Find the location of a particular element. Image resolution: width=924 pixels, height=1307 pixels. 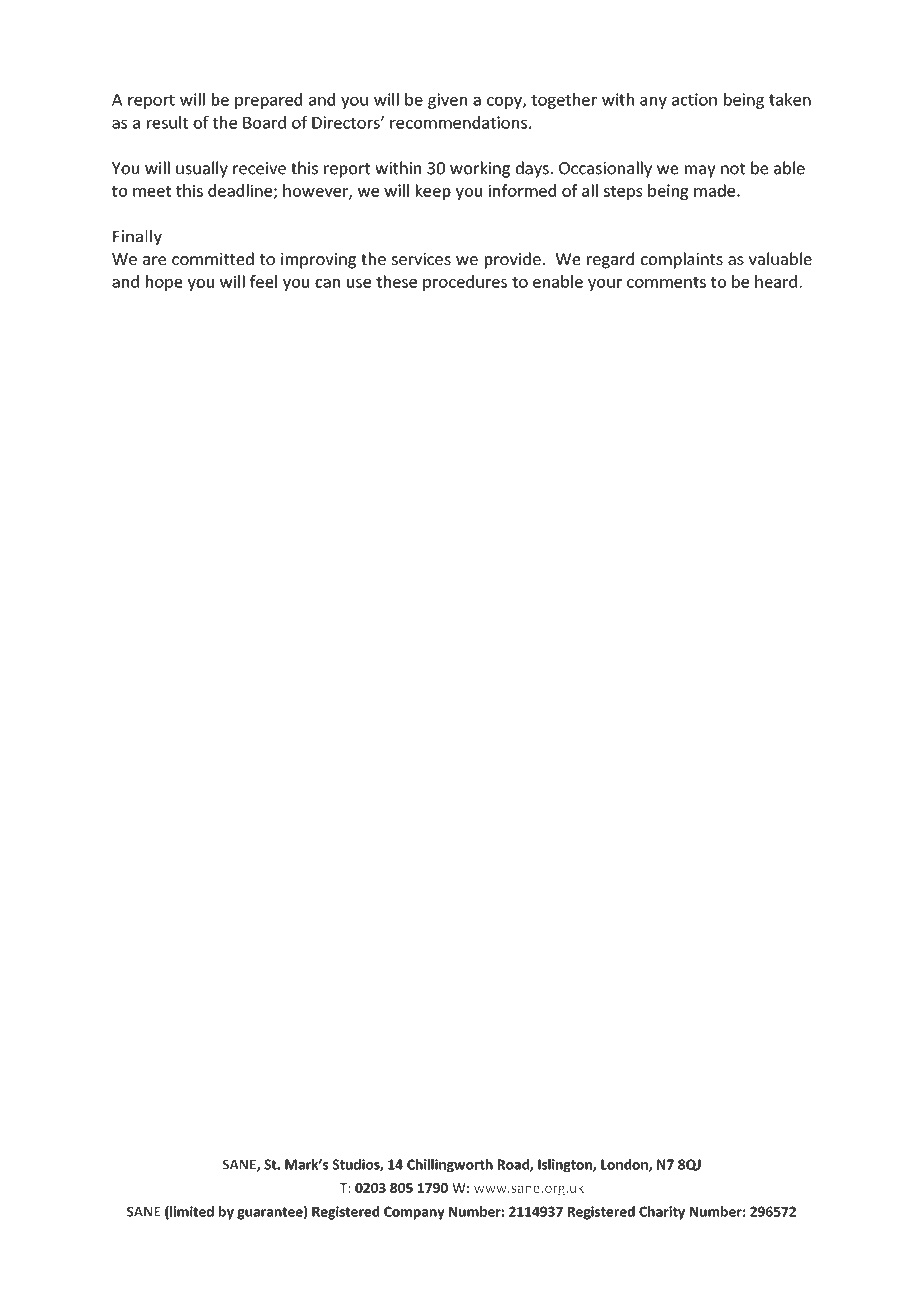

procedures is located at coordinates (465, 283).
